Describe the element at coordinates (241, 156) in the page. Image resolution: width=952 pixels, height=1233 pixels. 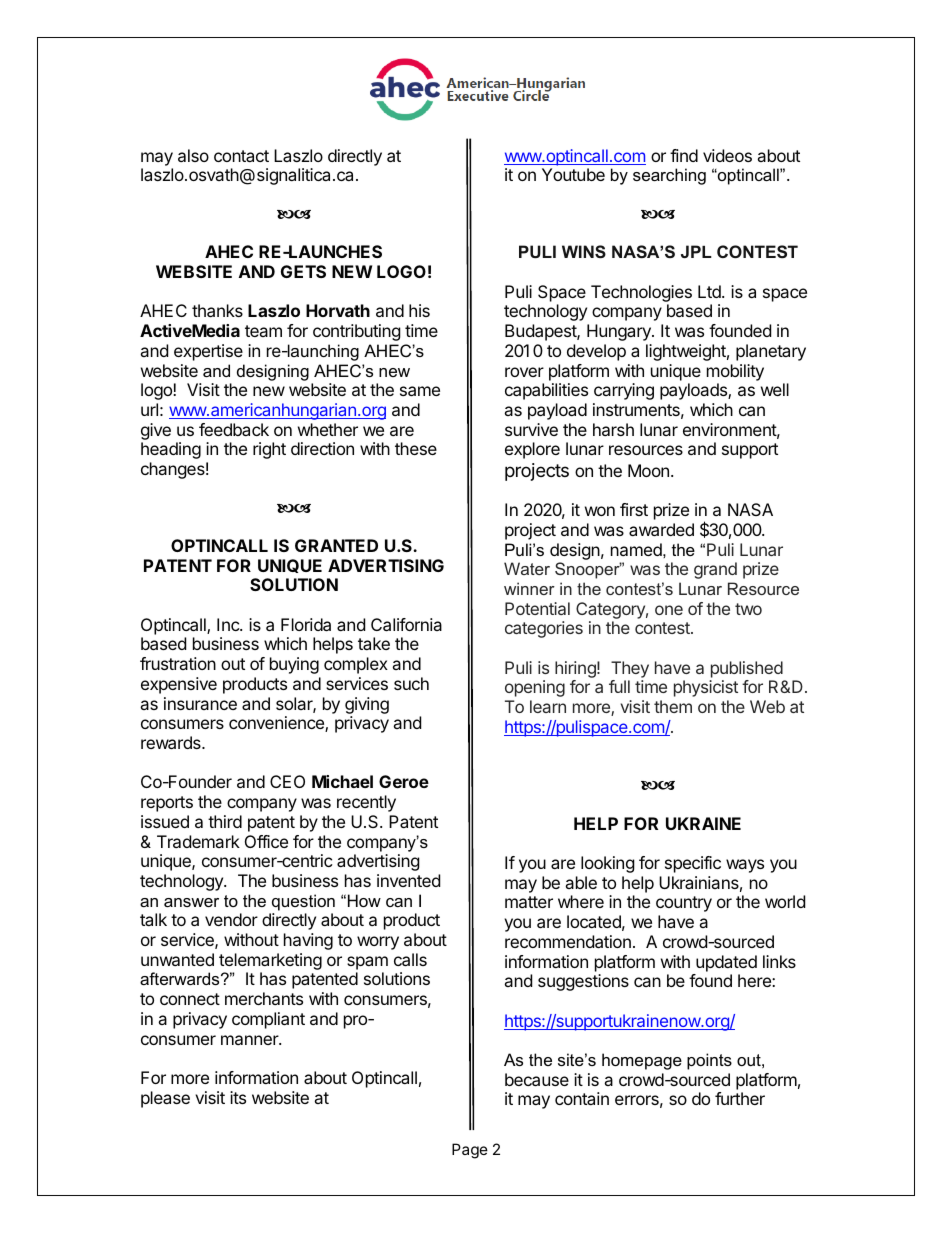
I see `contact` at that location.
